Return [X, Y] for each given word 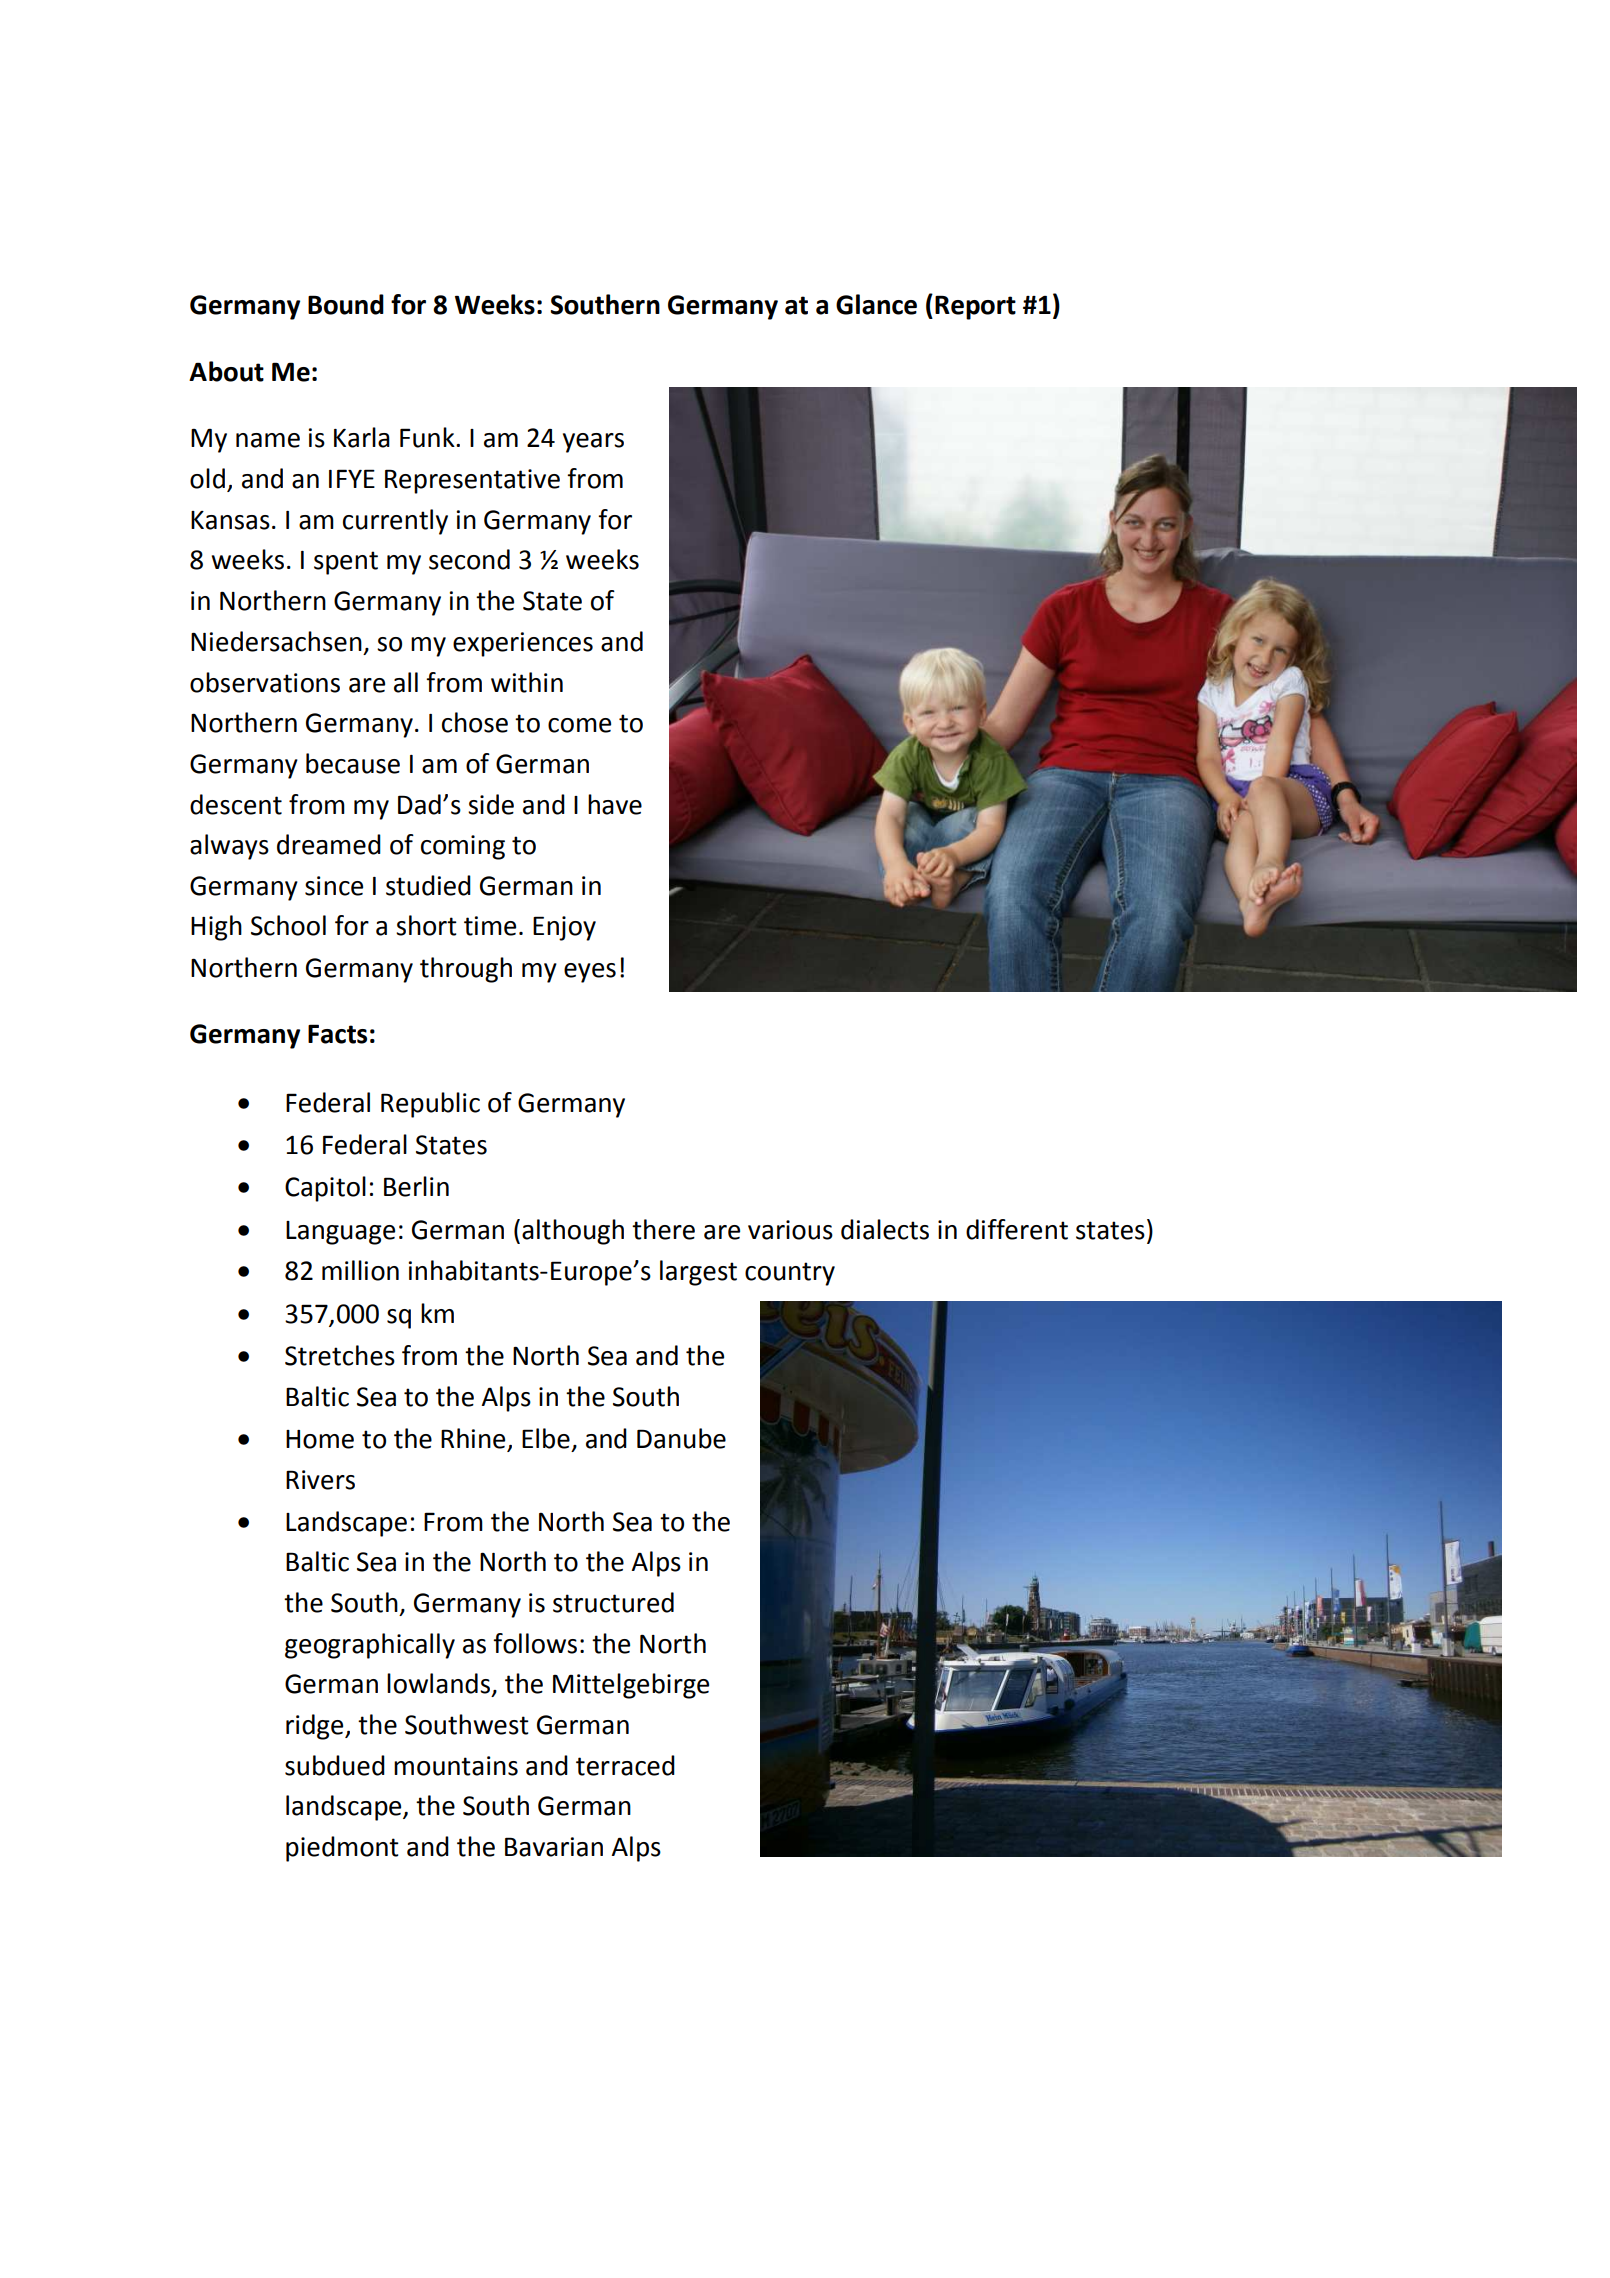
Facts [337, 1034]
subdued [335, 1765]
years [593, 443]
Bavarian [554, 1847]
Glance [876, 304]
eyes [590, 973]
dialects [885, 1229]
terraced [625, 1765]
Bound [346, 304]
